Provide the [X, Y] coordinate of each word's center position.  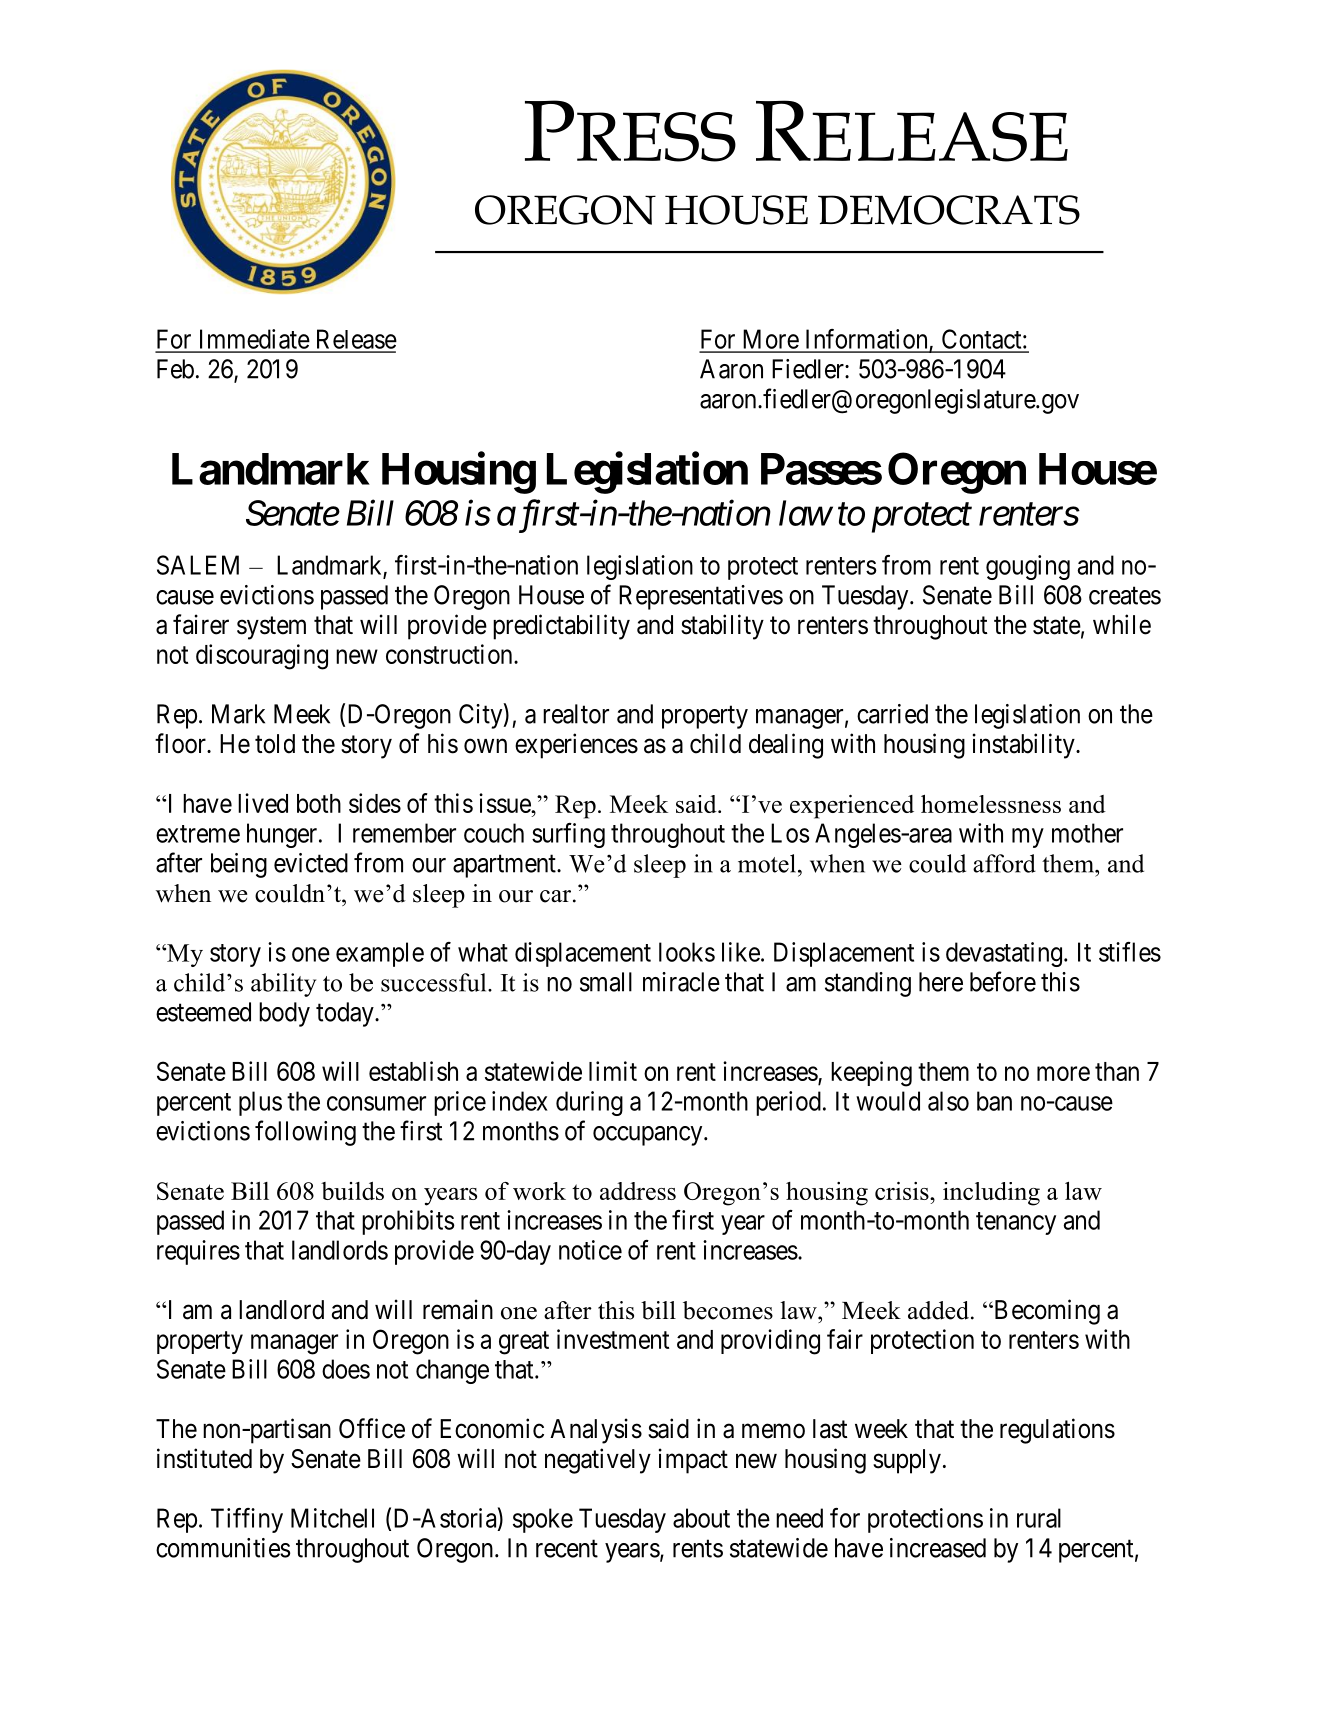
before [1003, 981]
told [275, 744]
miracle [681, 982]
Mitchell [332, 1518]
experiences [576, 746]
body [284, 1014]
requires [198, 1252]
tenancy [1016, 1223]
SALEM [198, 565]
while [1122, 624]
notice [590, 1250]
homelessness [991, 803]
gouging [1028, 567]
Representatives [701, 597]
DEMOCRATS [949, 210]
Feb [175, 369]
